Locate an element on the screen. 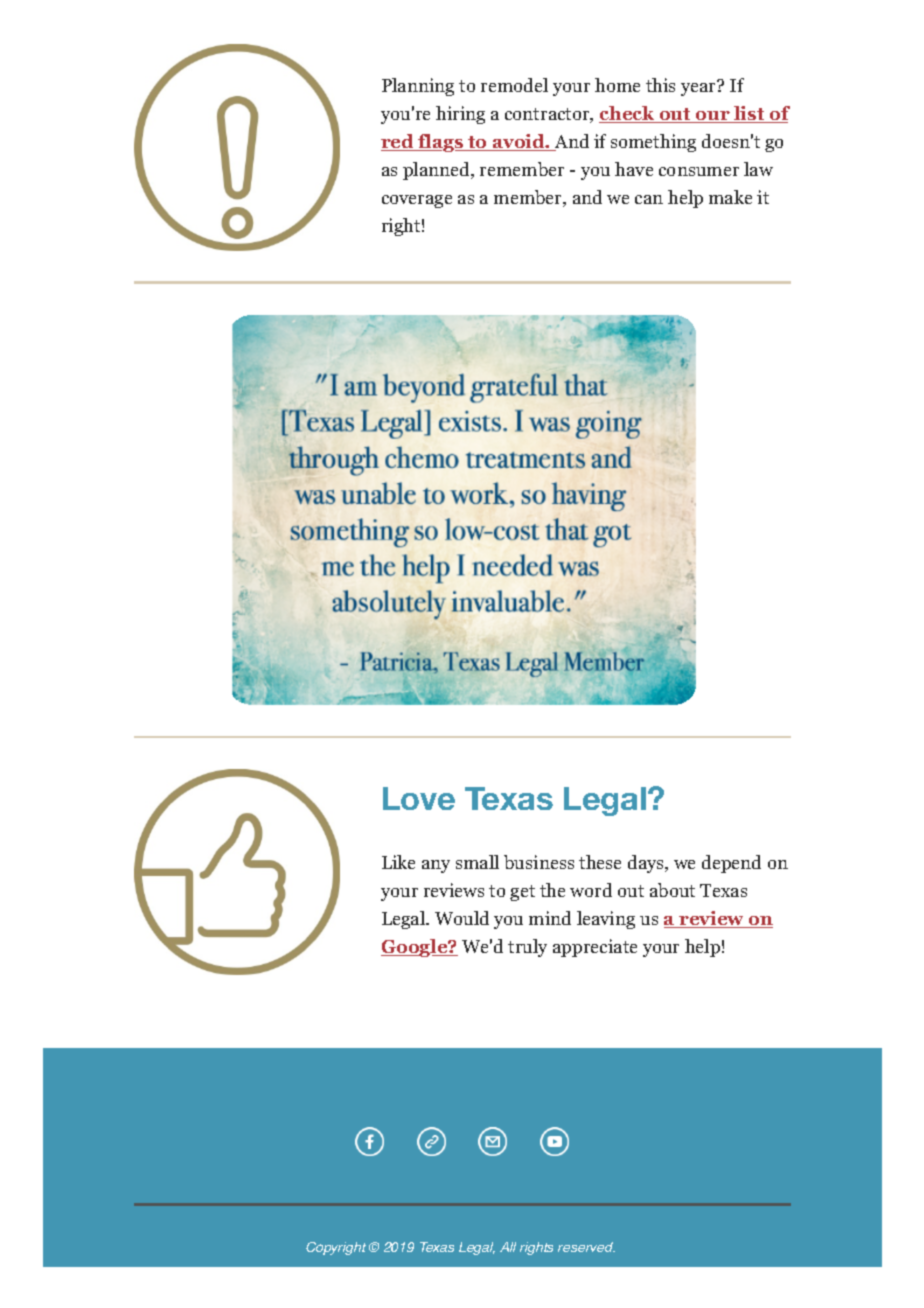  can is located at coordinates (649, 199).
